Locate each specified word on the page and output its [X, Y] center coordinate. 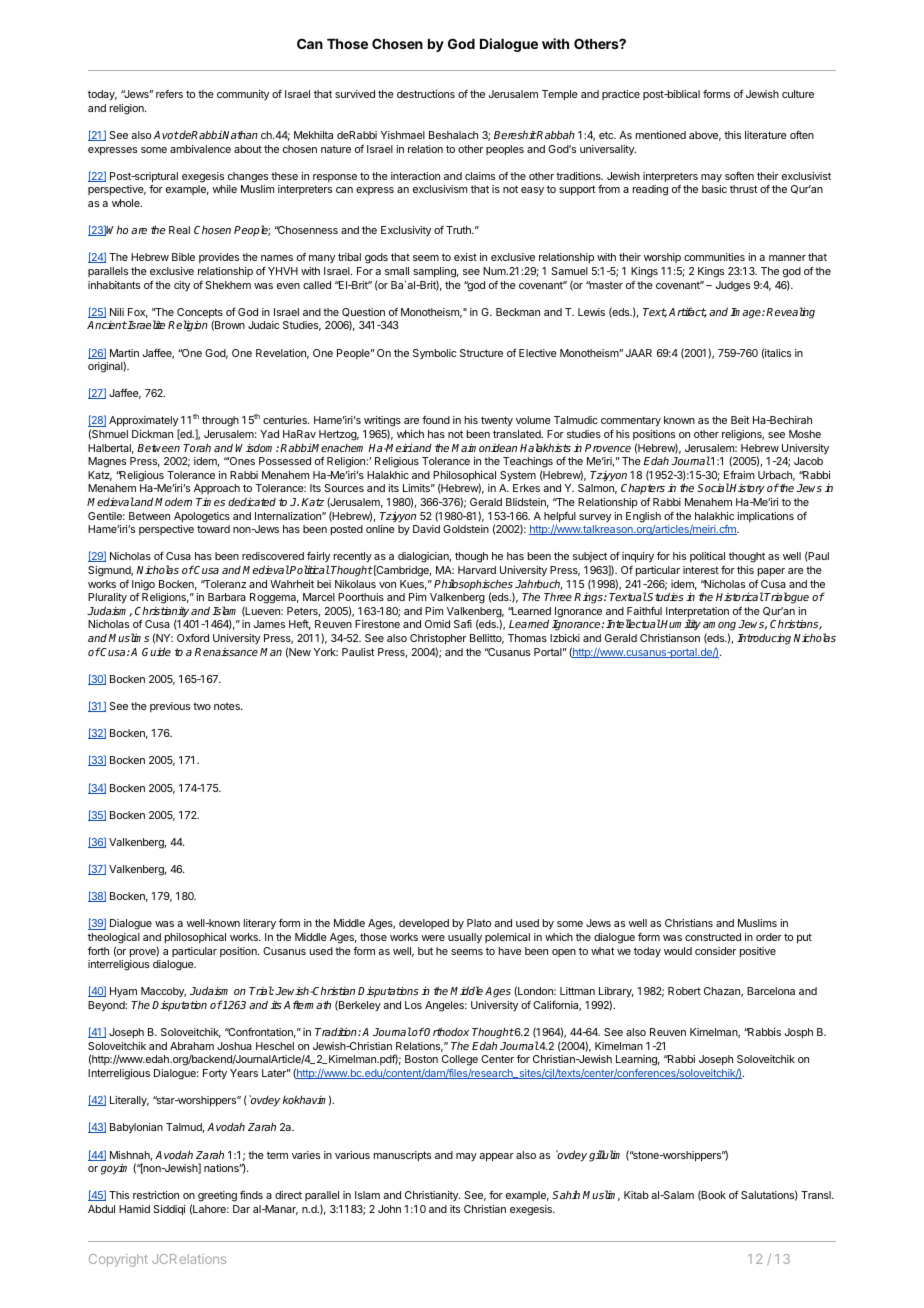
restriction [156, 1195]
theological [114, 938]
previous [170, 707]
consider [715, 951]
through [220, 421]
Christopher [438, 639]
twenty [497, 421]
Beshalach [453, 135]
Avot [166, 135]
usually [465, 938]
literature [766, 135]
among [721, 628]
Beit [740, 420]
